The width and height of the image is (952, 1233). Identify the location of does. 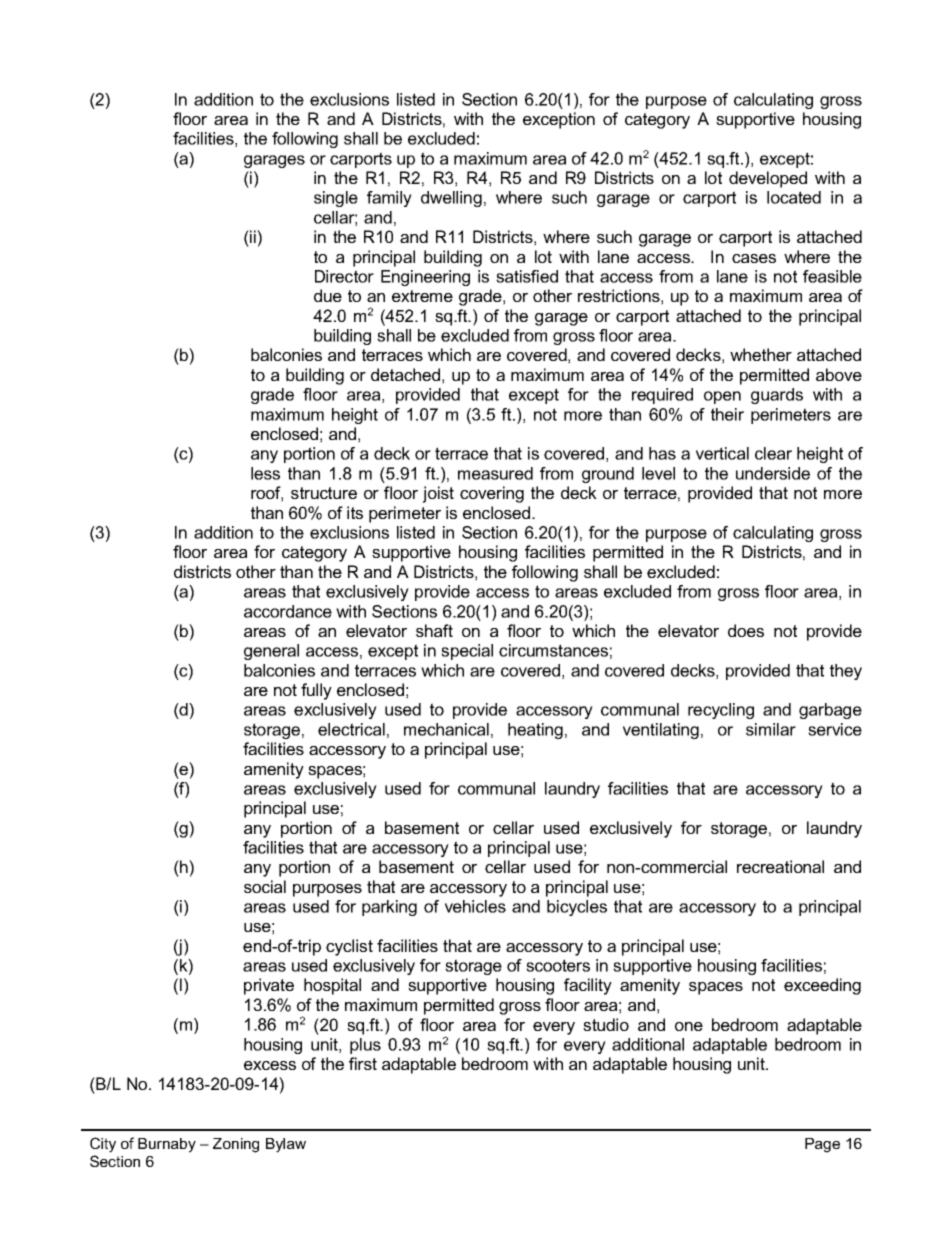
(746, 630).
